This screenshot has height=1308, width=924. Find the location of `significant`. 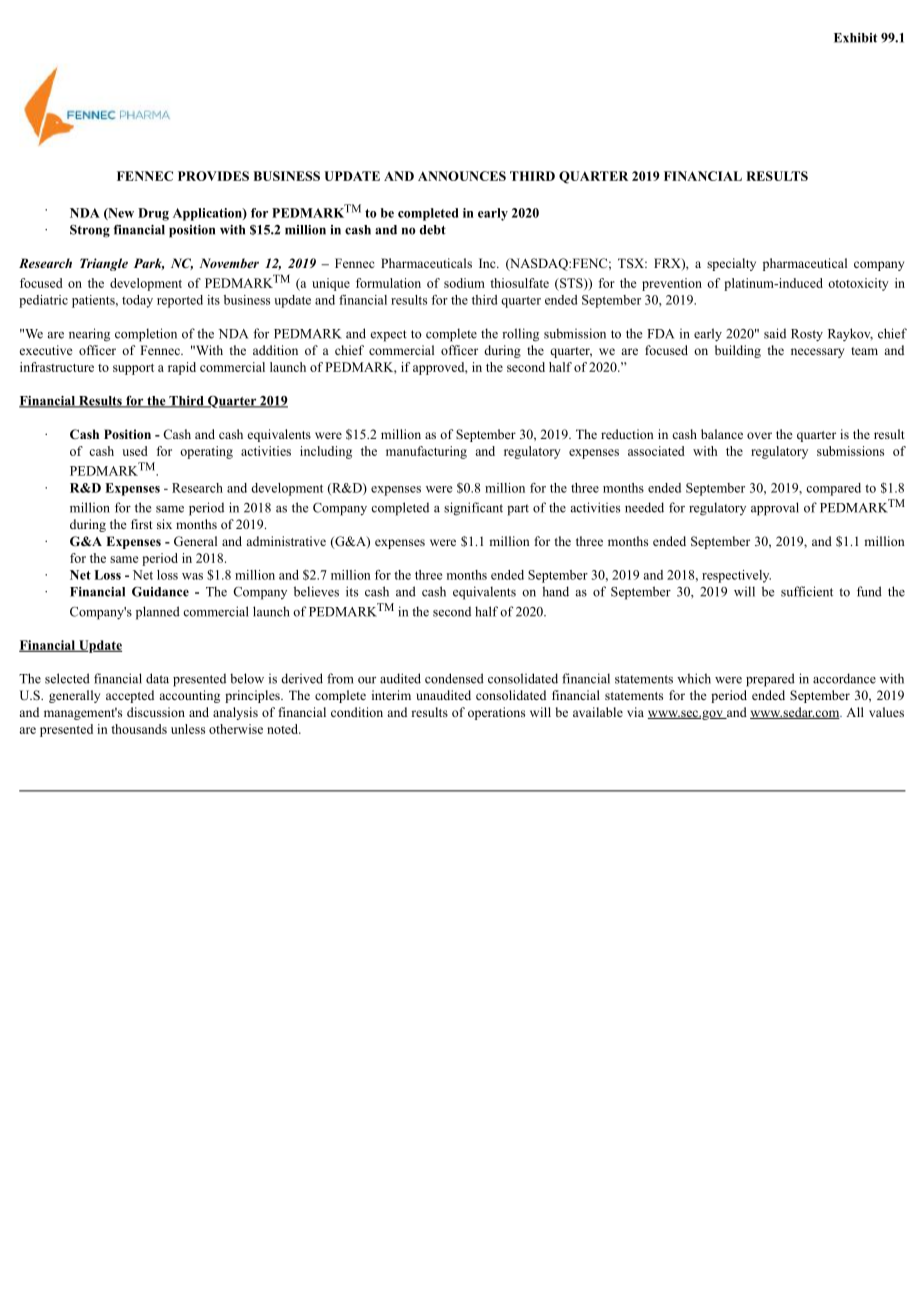

significant is located at coordinates (473, 509).
